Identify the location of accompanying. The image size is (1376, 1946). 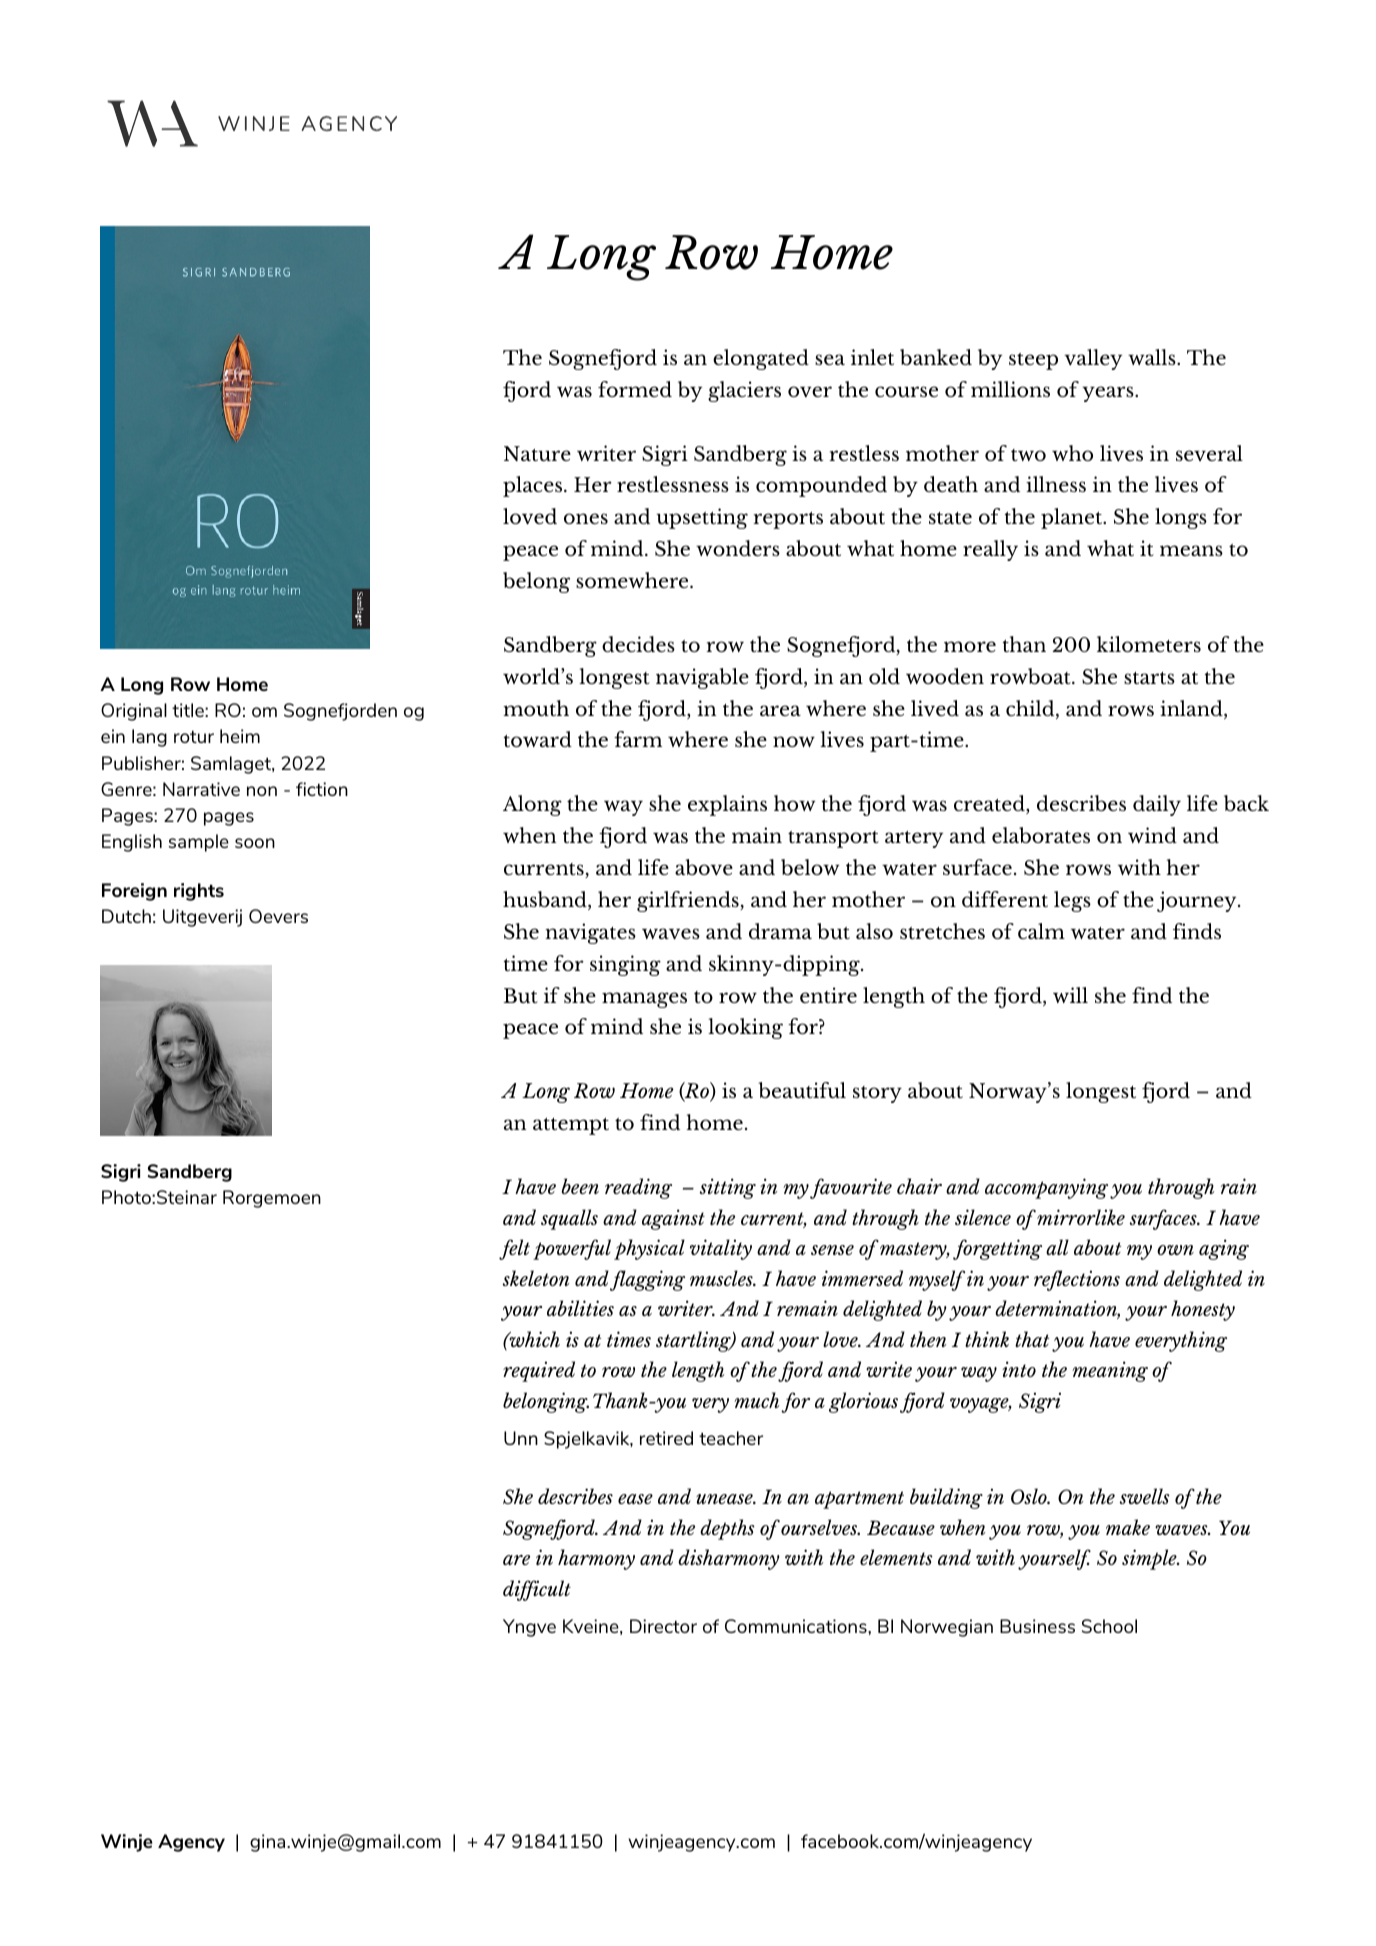
(1046, 1188).
